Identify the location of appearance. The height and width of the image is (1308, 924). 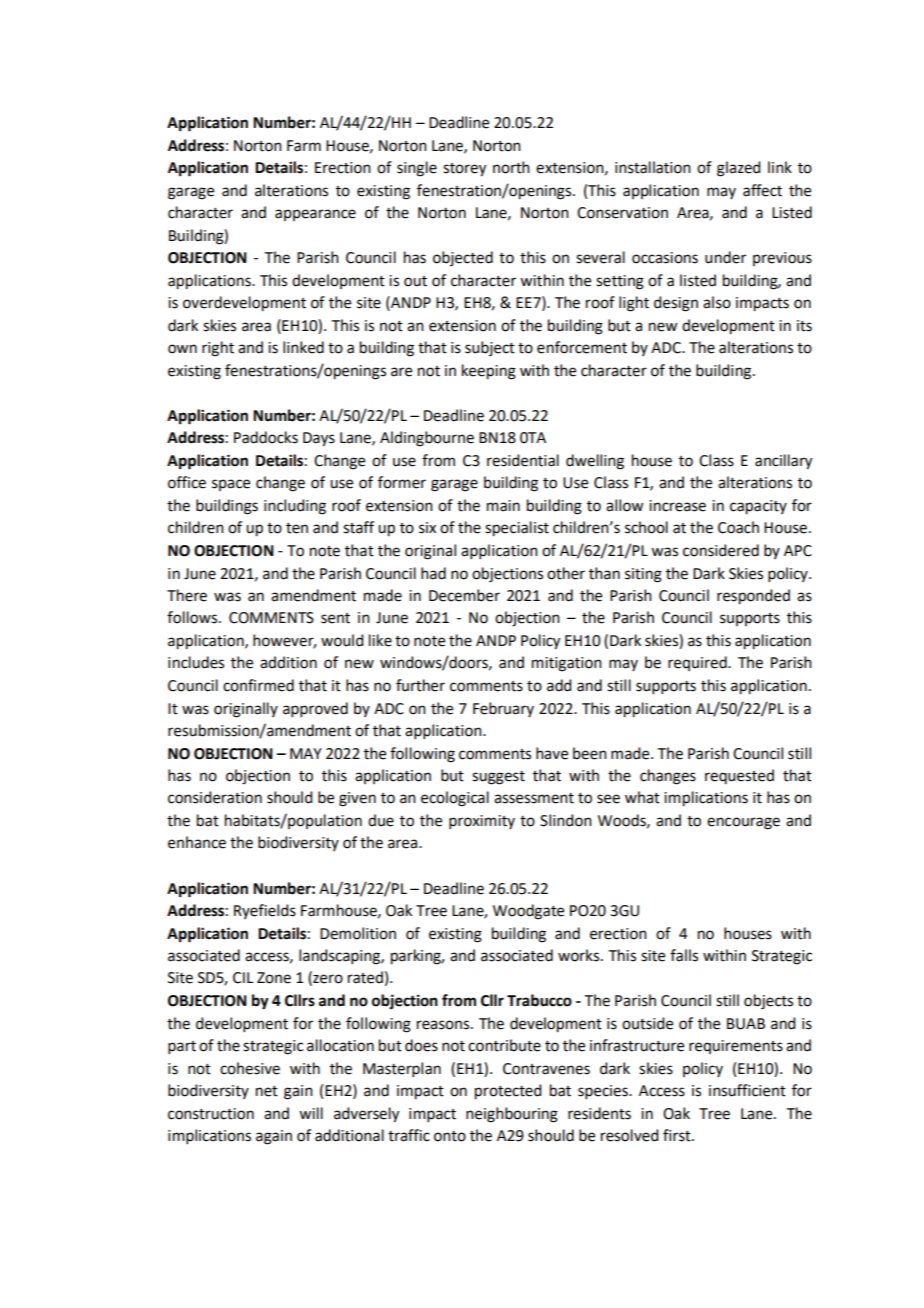
(315, 215).
